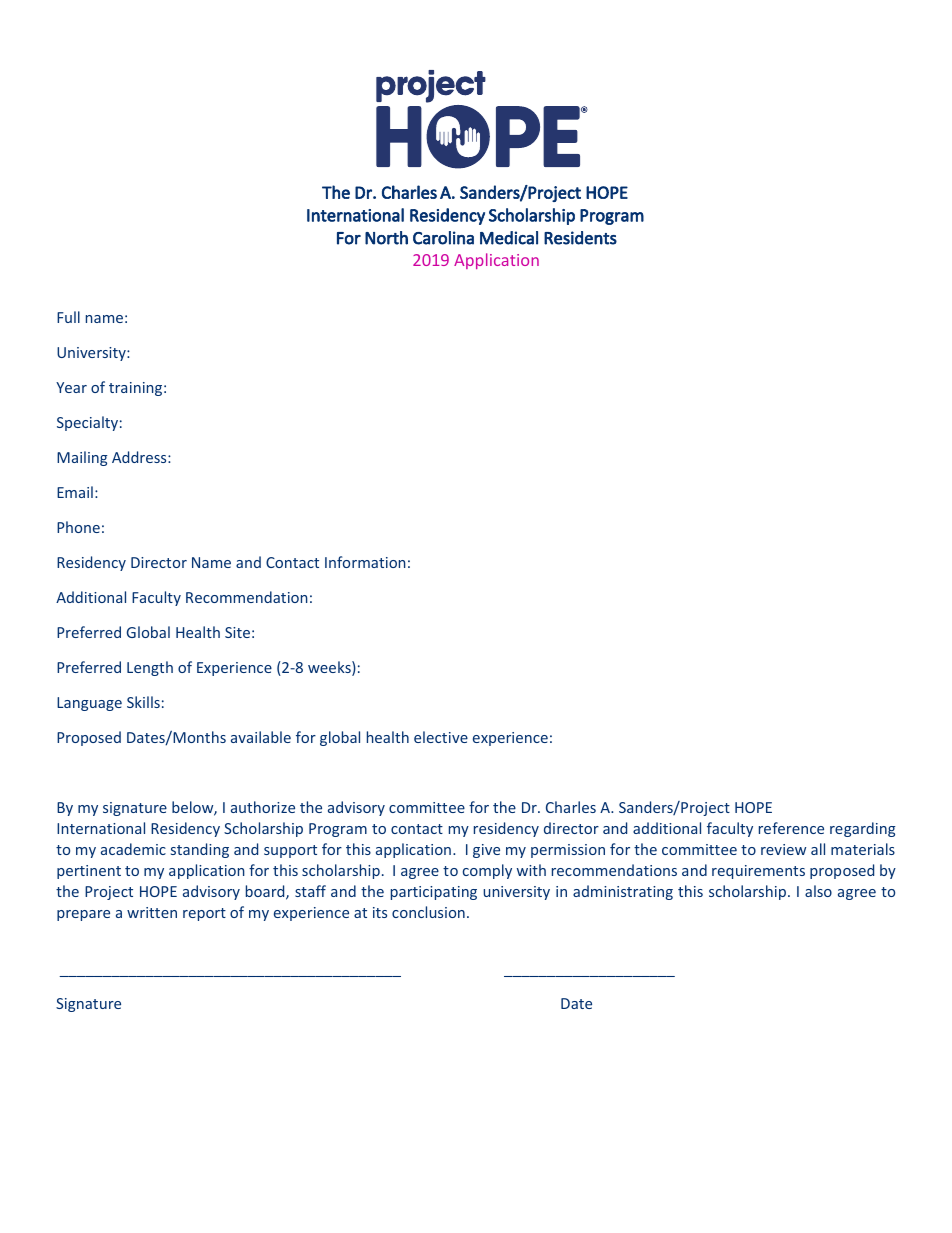 The image size is (952, 1233). I want to click on elective, so click(441, 737).
